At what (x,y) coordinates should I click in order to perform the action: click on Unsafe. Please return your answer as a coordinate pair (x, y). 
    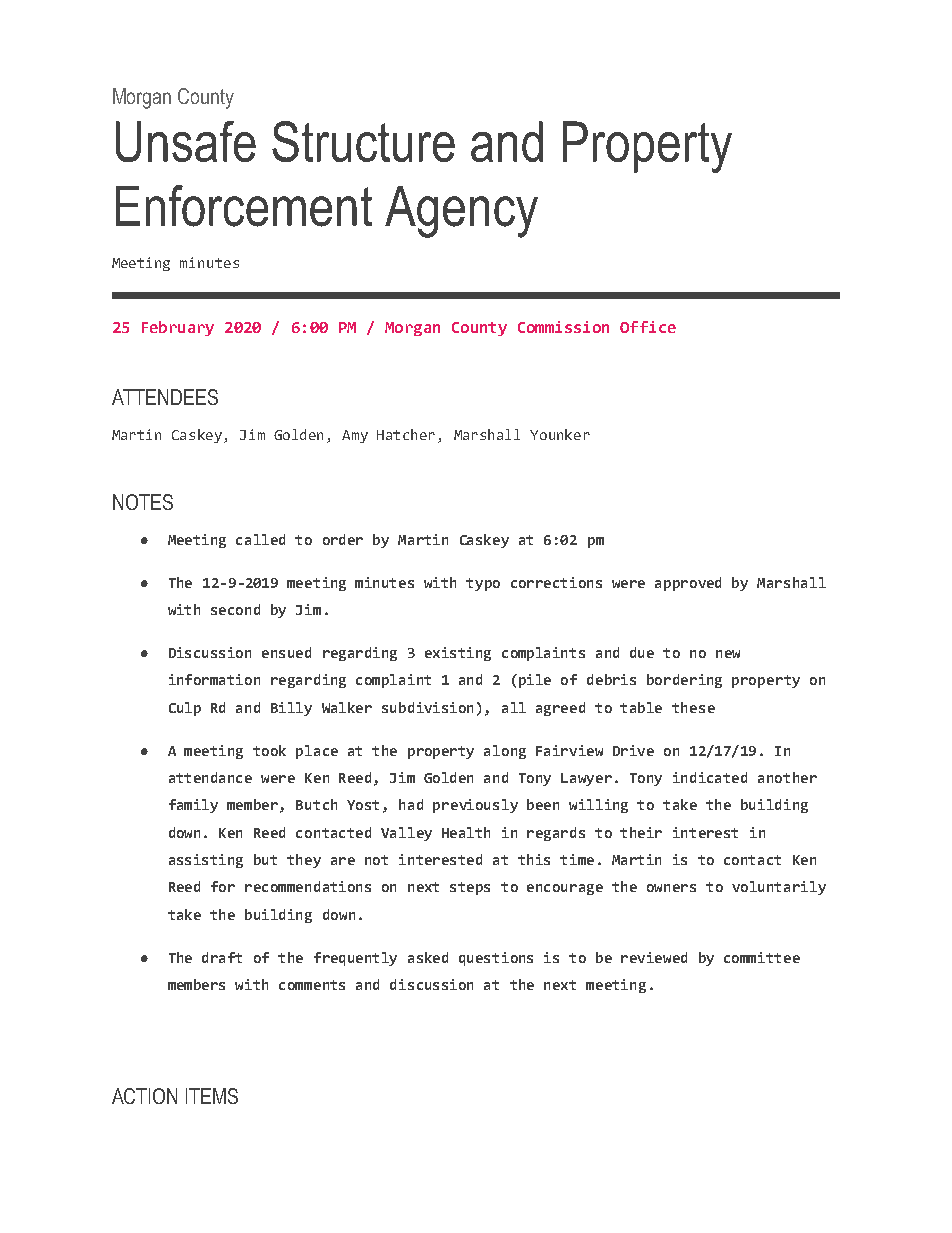
    Looking at the image, I should click on (186, 141).
